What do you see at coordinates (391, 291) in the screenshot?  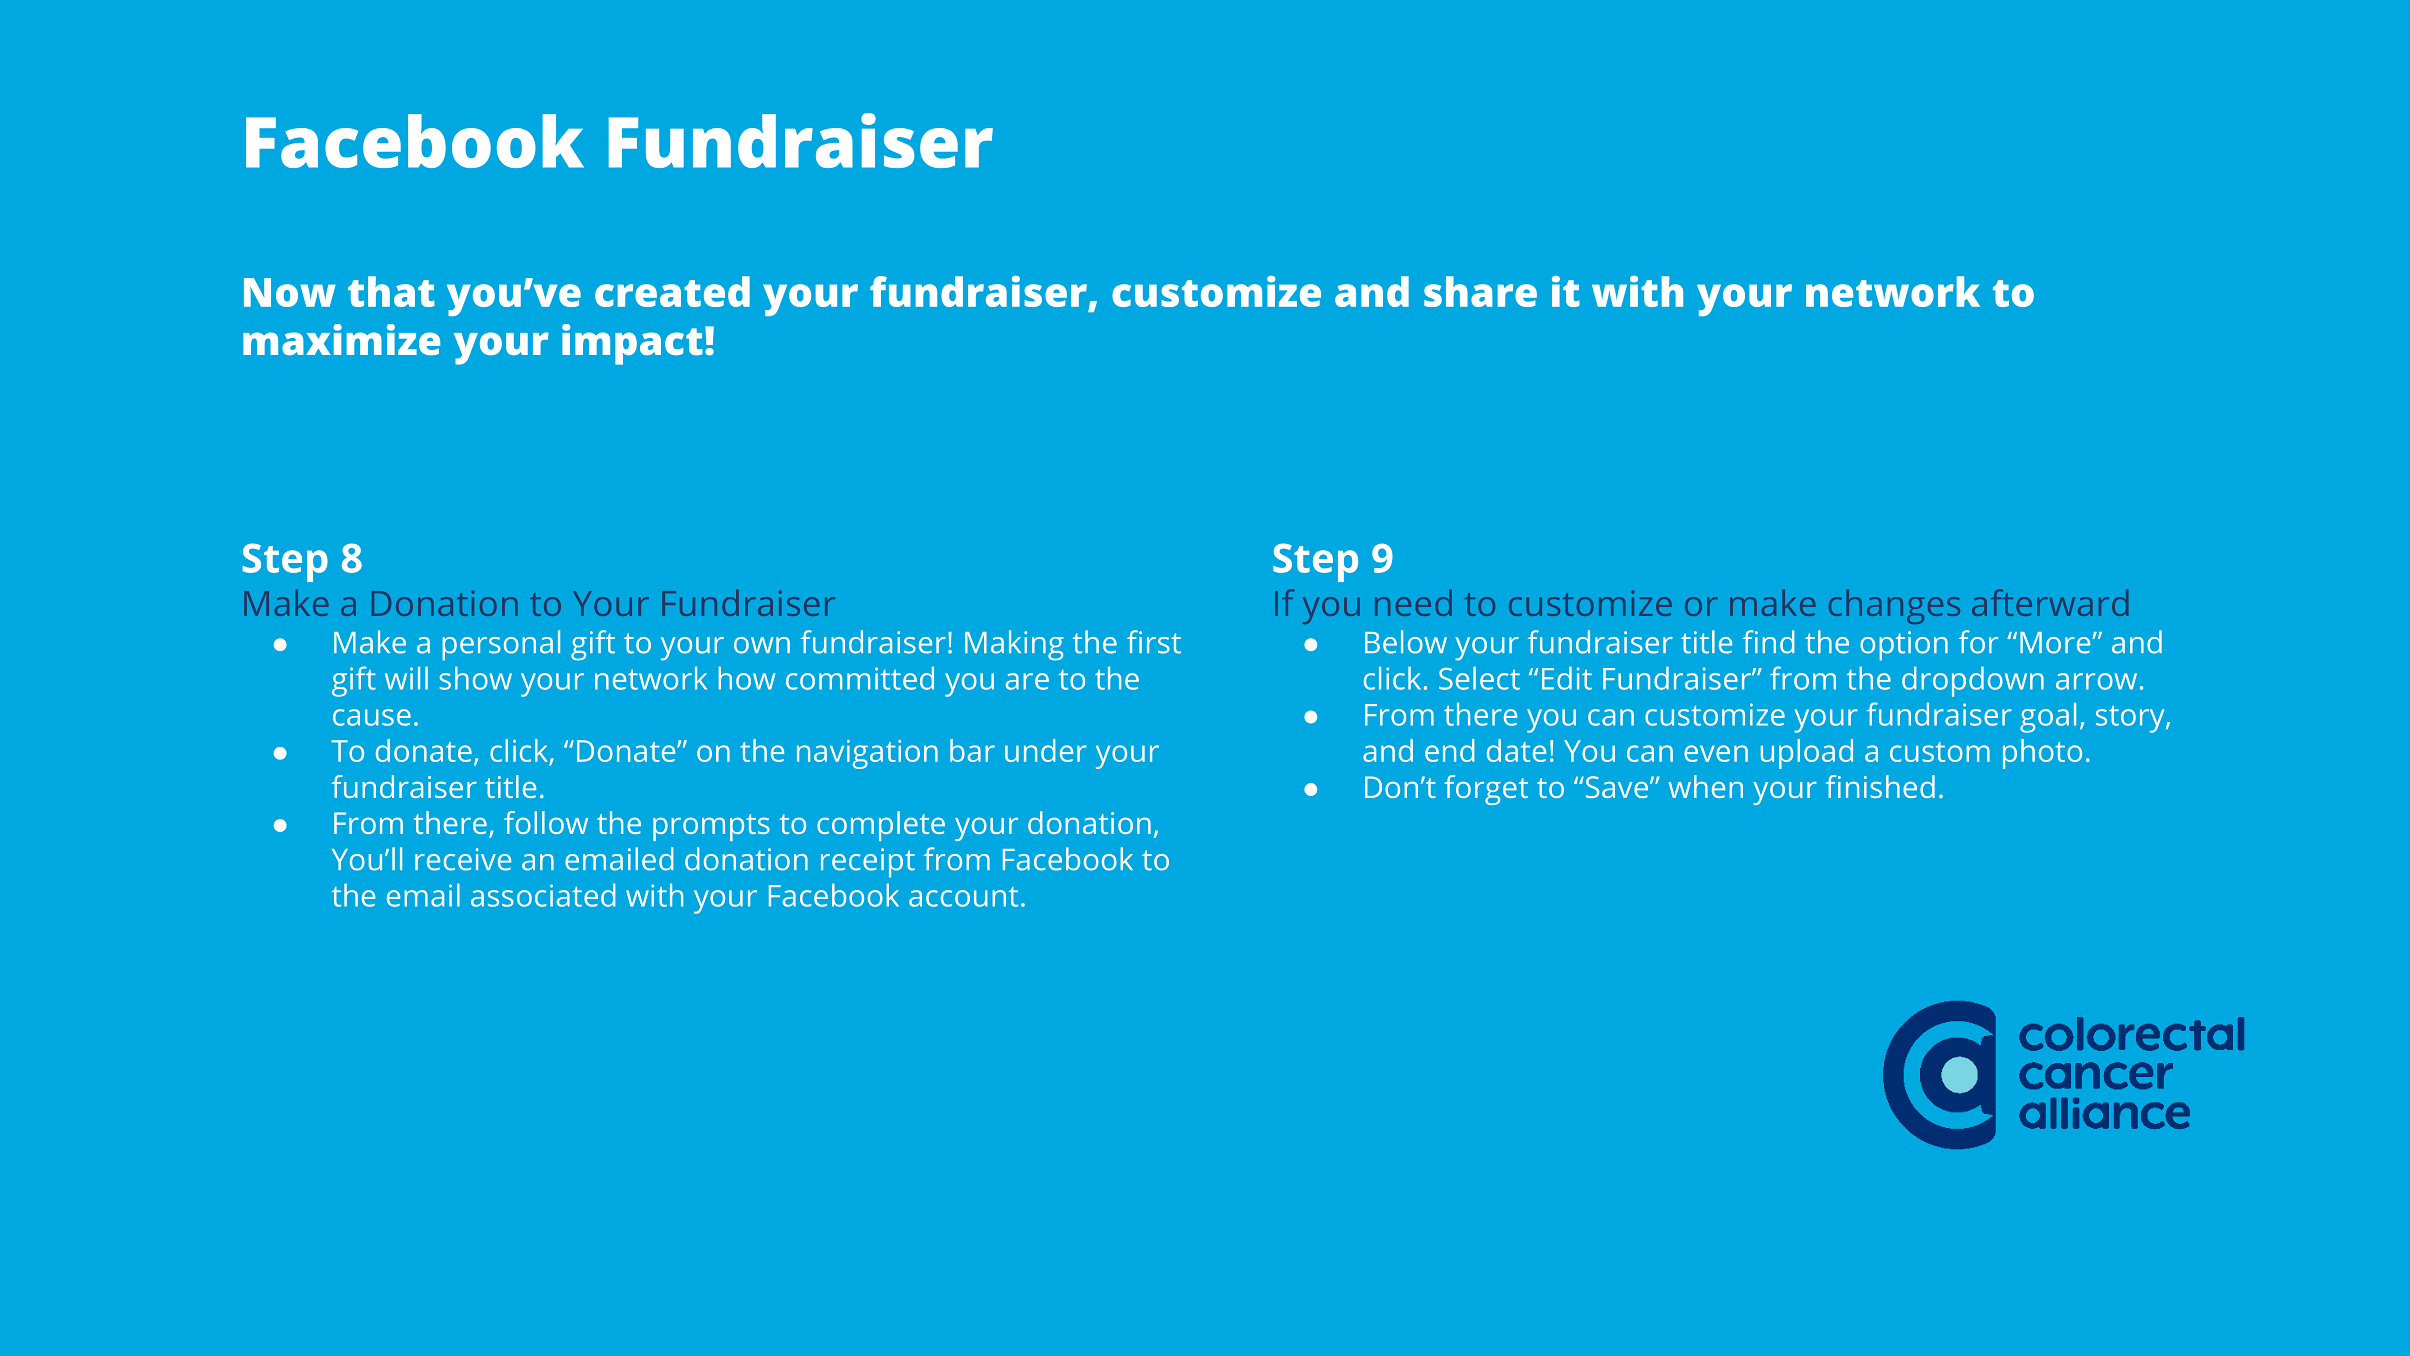 I see `that` at bounding box center [391, 291].
